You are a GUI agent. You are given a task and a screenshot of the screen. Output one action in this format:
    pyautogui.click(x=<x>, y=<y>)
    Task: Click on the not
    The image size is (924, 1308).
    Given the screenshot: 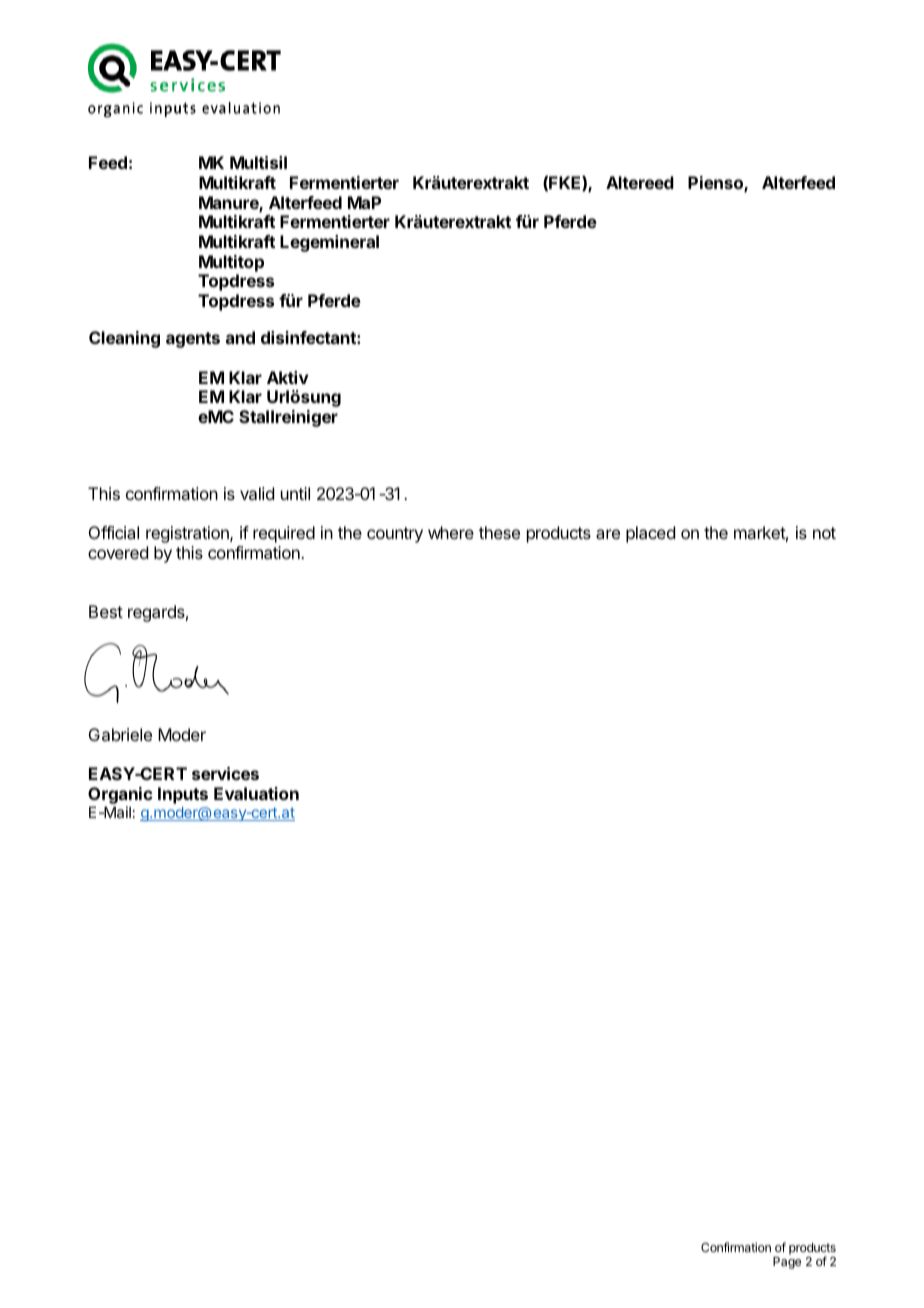 What is the action you would take?
    pyautogui.click(x=824, y=533)
